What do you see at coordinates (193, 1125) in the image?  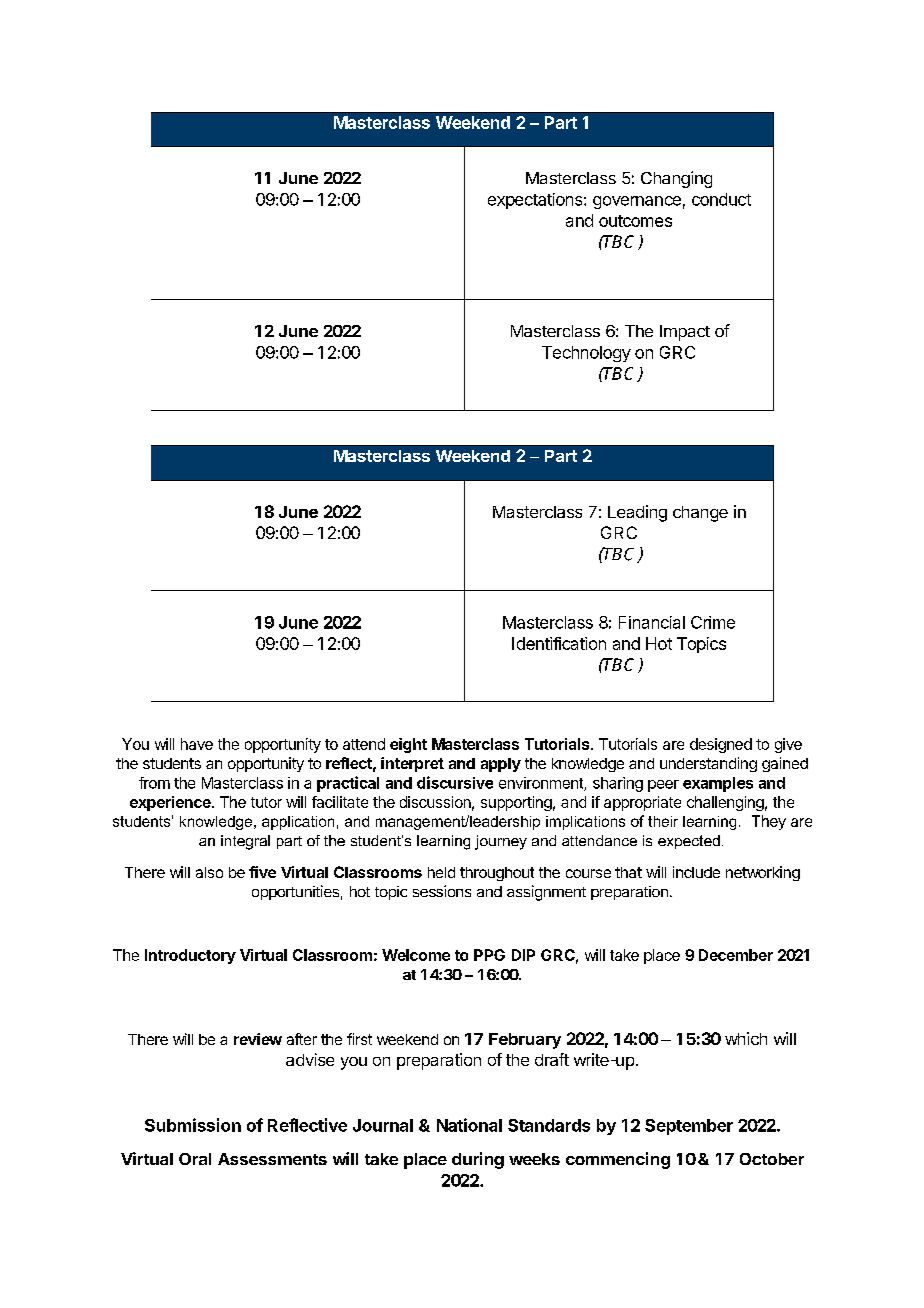 I see `Submission` at bounding box center [193, 1125].
